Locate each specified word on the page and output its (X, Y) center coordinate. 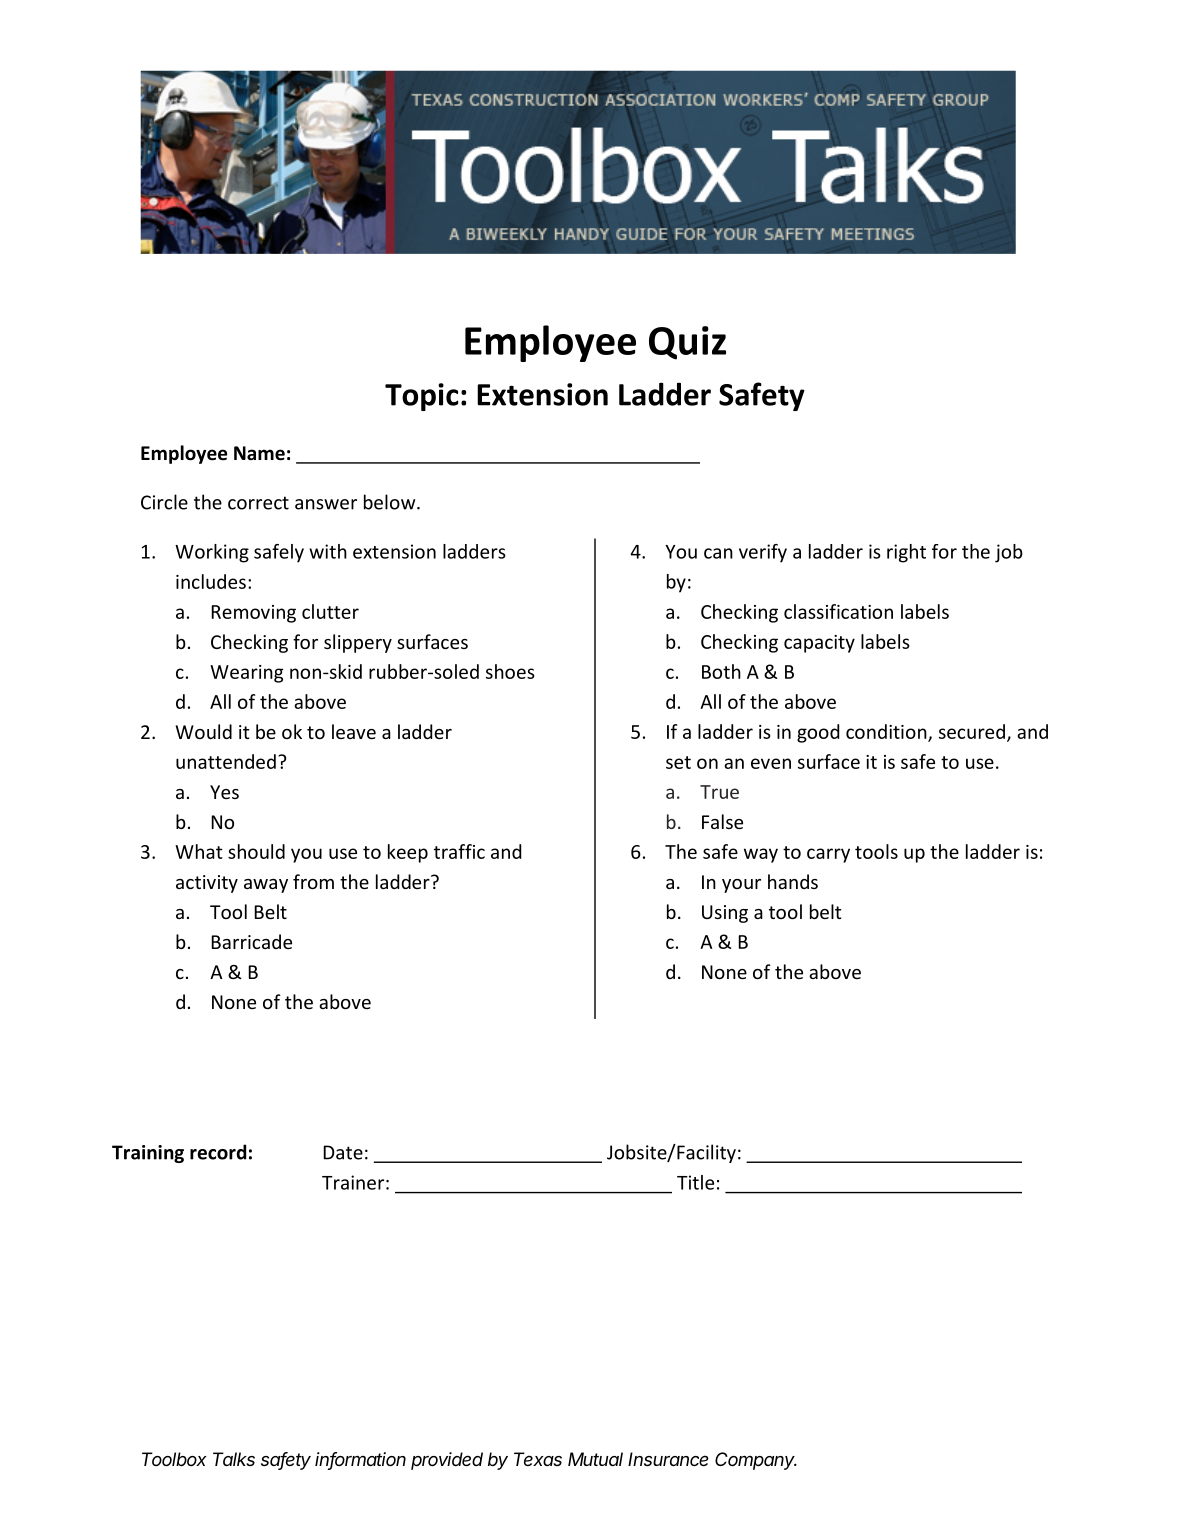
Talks (234, 1459)
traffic (459, 851)
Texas (538, 1459)
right (906, 553)
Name (259, 453)
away (266, 886)
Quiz (687, 343)
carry (828, 855)
